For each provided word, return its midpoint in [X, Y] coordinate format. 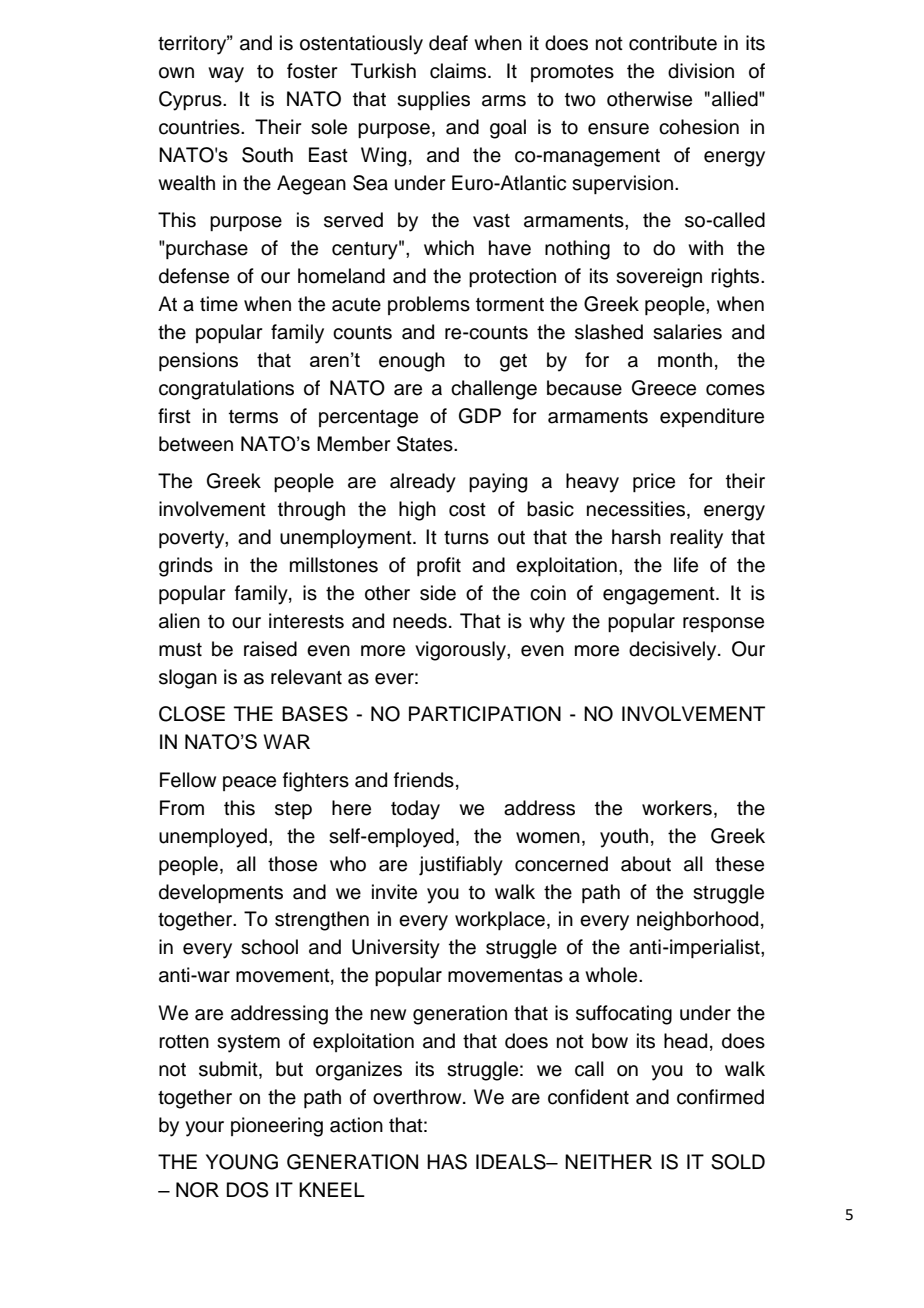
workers [677, 808]
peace [249, 783]
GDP [480, 416]
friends [424, 780]
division [701, 71]
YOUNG [242, 1162]
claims [459, 71]
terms [253, 417]
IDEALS [512, 1162]
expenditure [712, 417]
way [226, 75]
